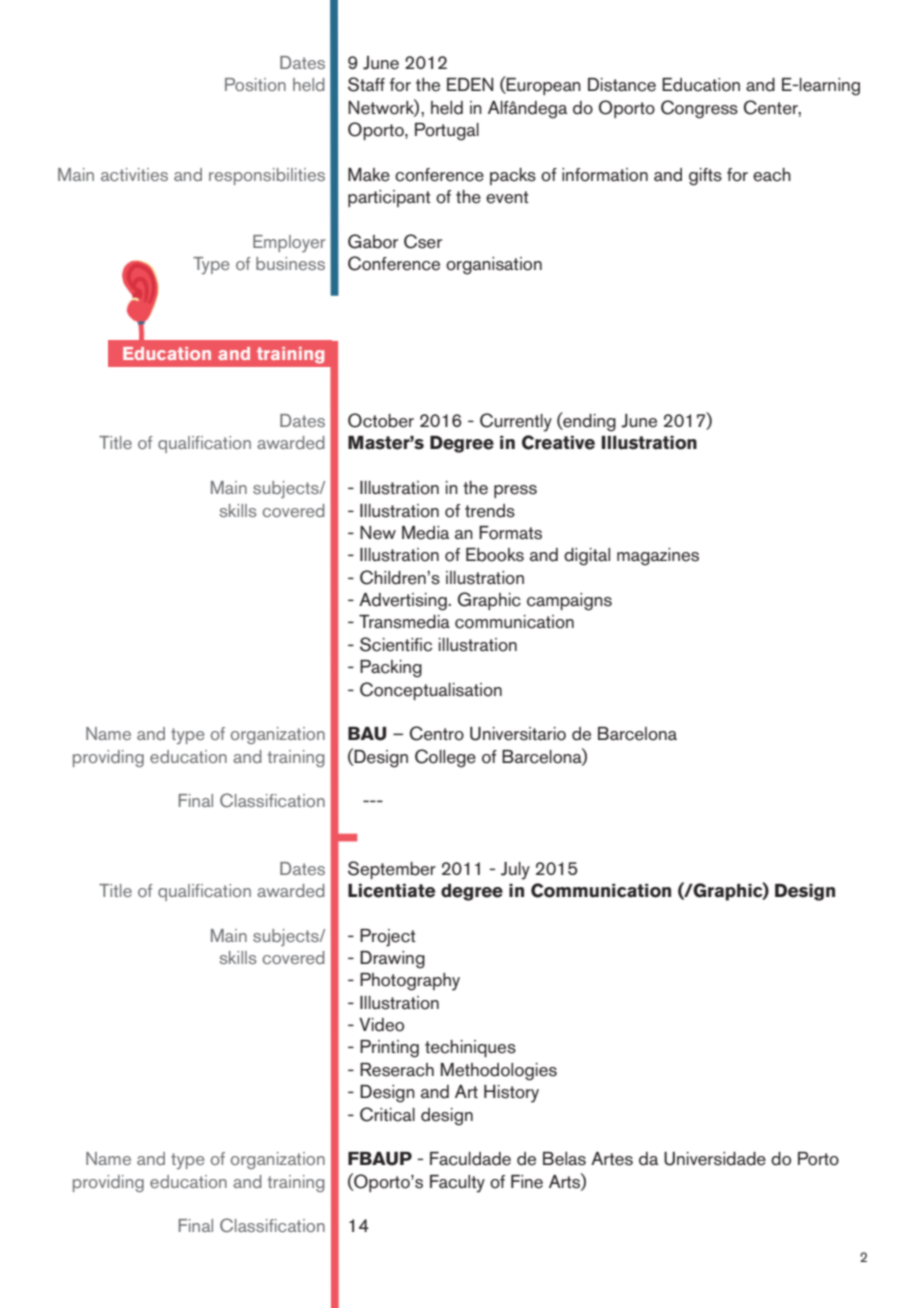  What do you see at coordinates (658, 557) in the screenshot?
I see `magazines` at bounding box center [658, 557].
